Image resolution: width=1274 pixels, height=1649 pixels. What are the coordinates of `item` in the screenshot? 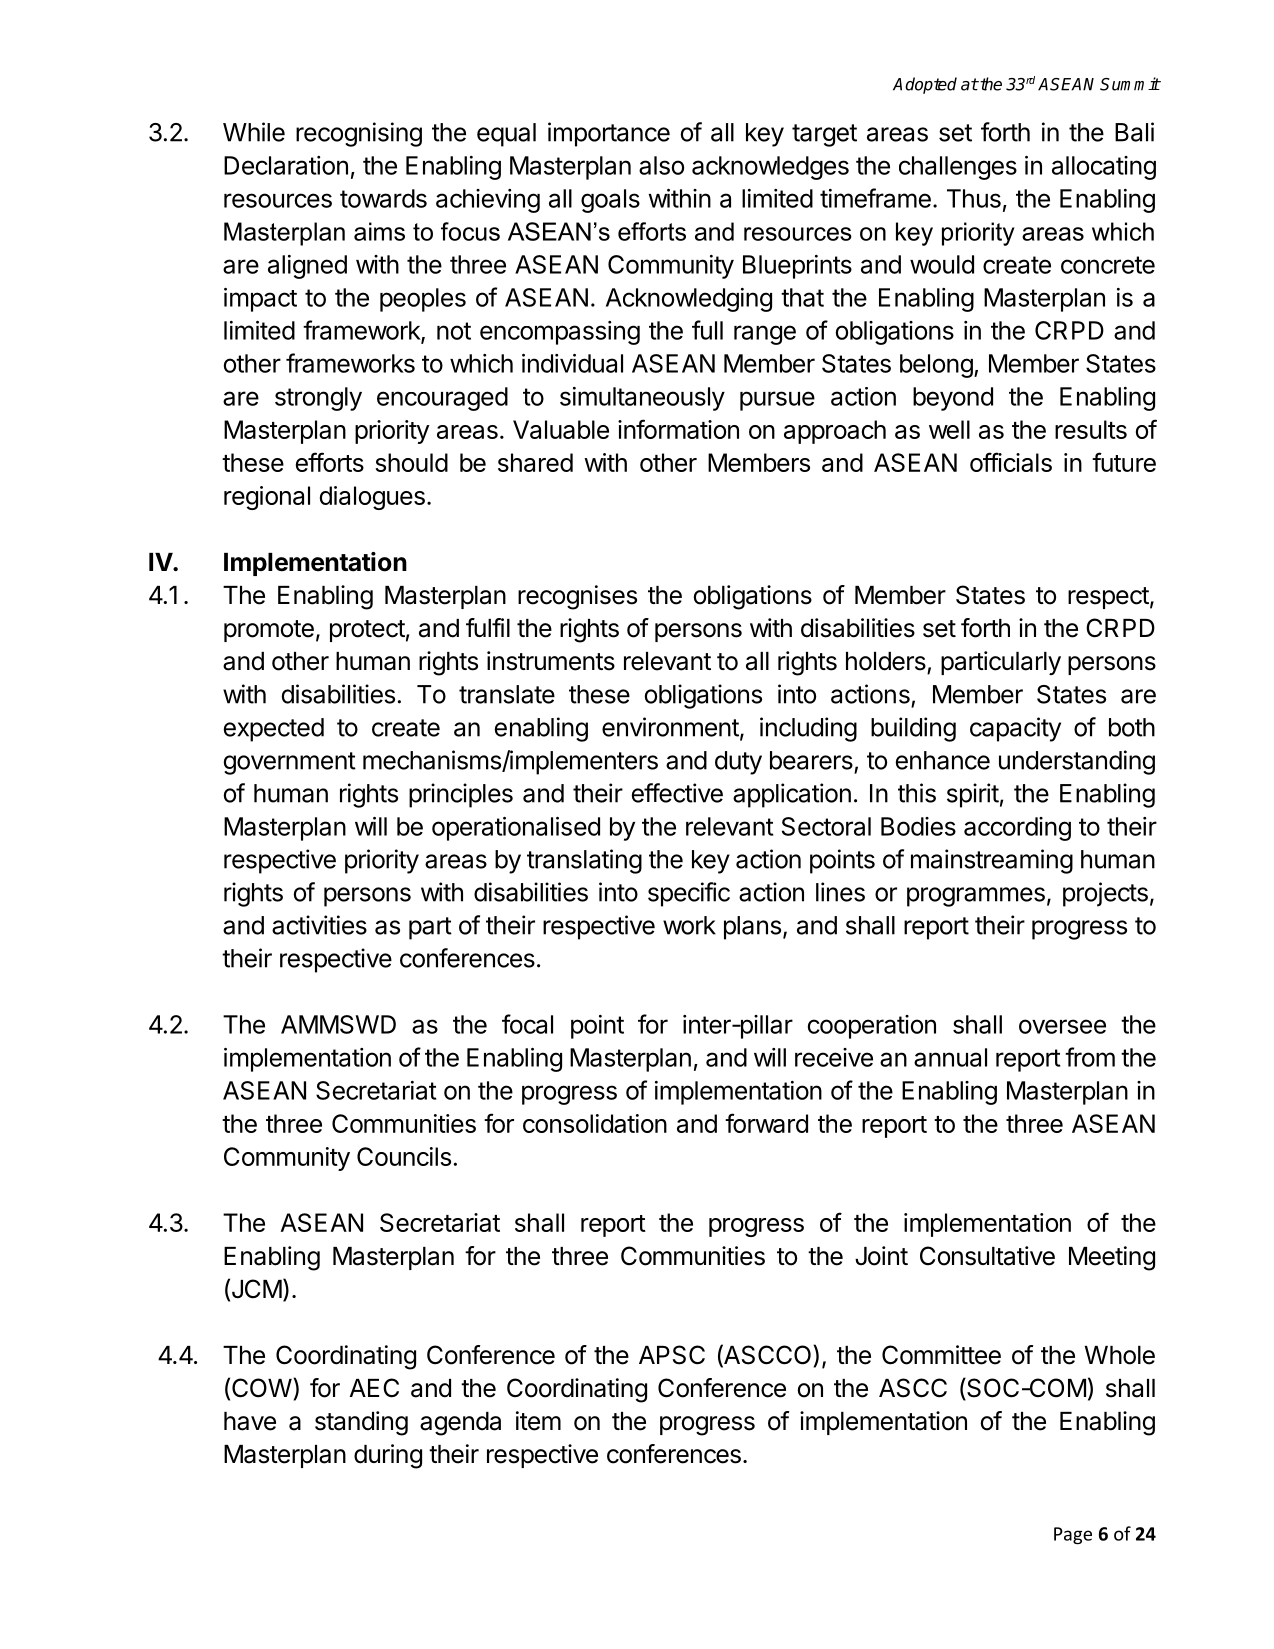 It's located at (538, 1421).
